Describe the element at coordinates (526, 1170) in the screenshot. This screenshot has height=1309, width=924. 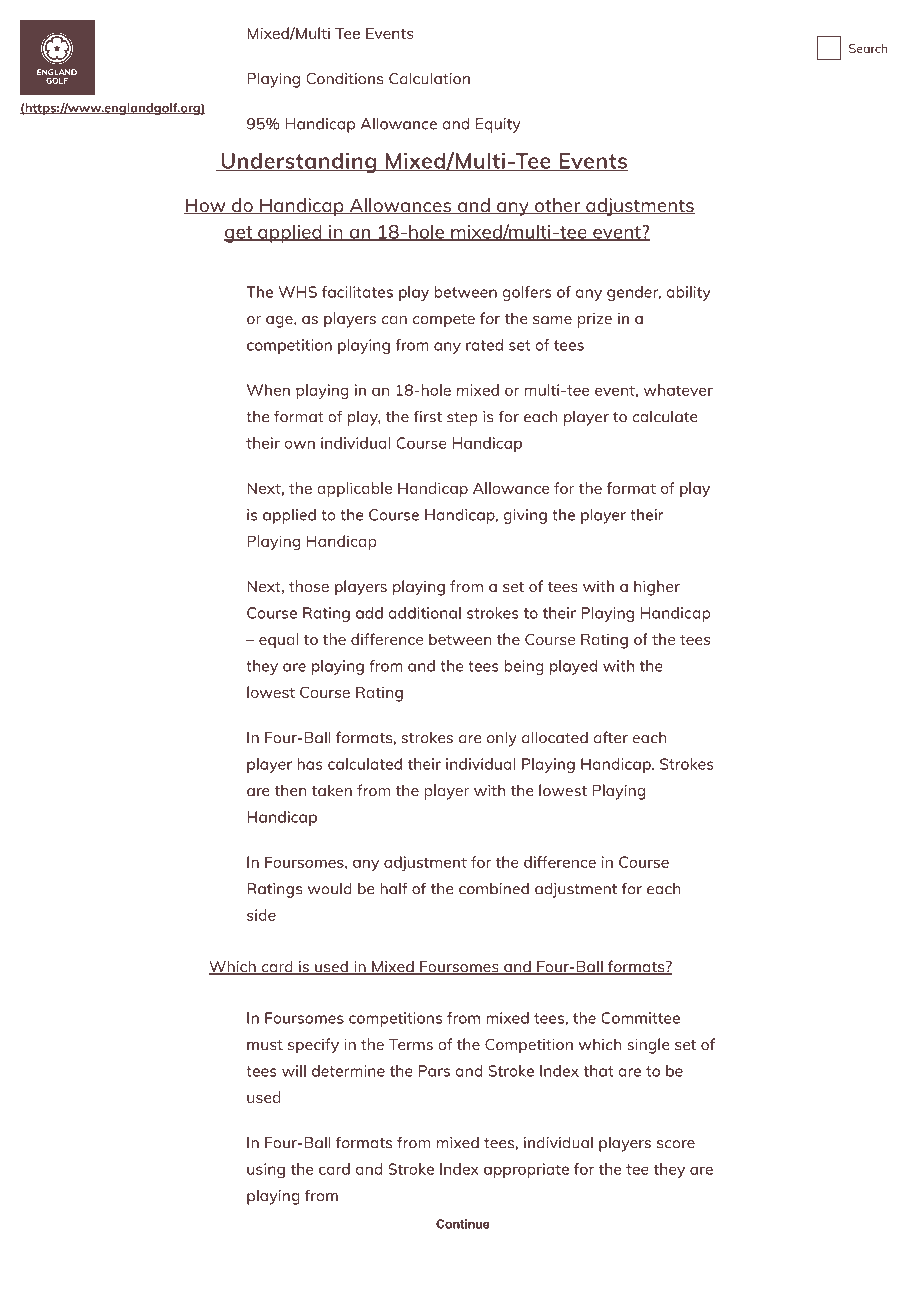
I see `appropriate` at that location.
